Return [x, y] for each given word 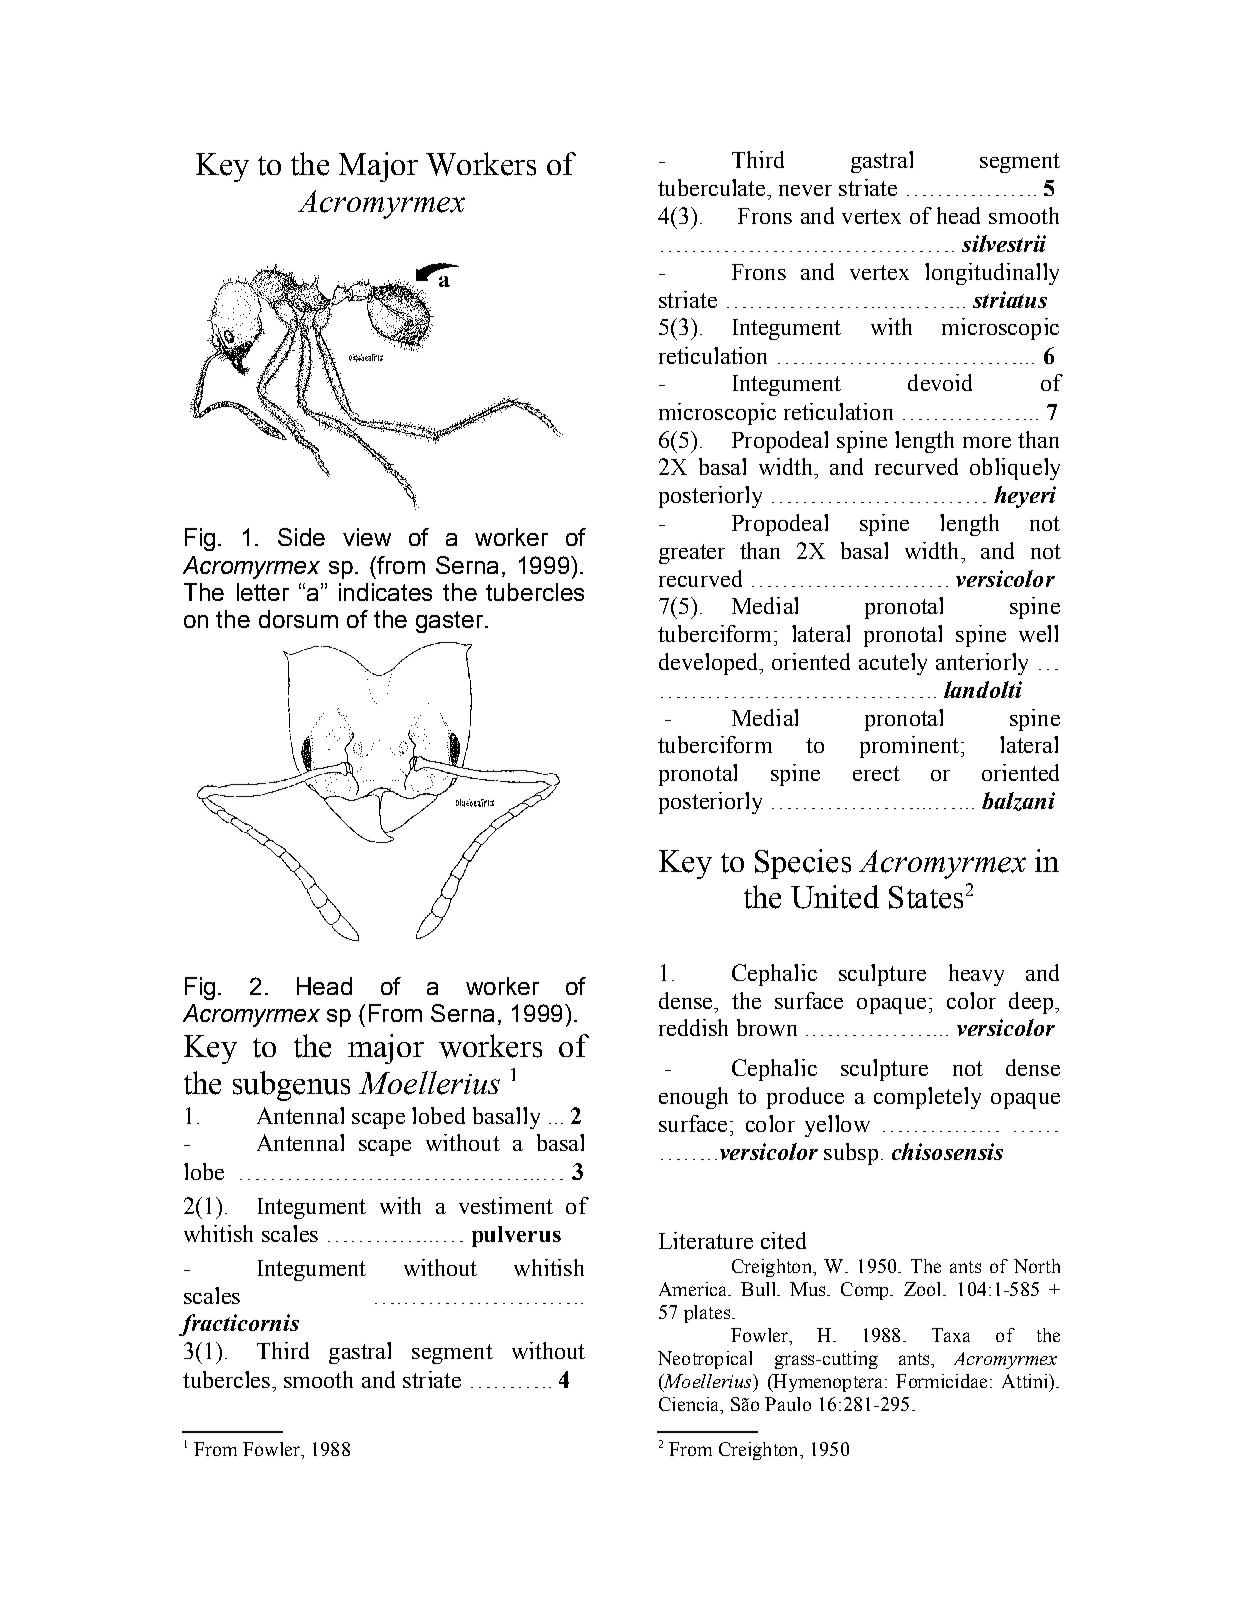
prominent [909, 747]
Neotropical [705, 1360]
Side [301, 537]
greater [692, 554]
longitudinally [992, 274]
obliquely [1015, 469]
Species [803, 864]
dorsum [298, 619]
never [805, 190]
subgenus [291, 1086]
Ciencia [690, 1405]
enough [693, 1098]
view [367, 537]
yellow [837, 1126]
